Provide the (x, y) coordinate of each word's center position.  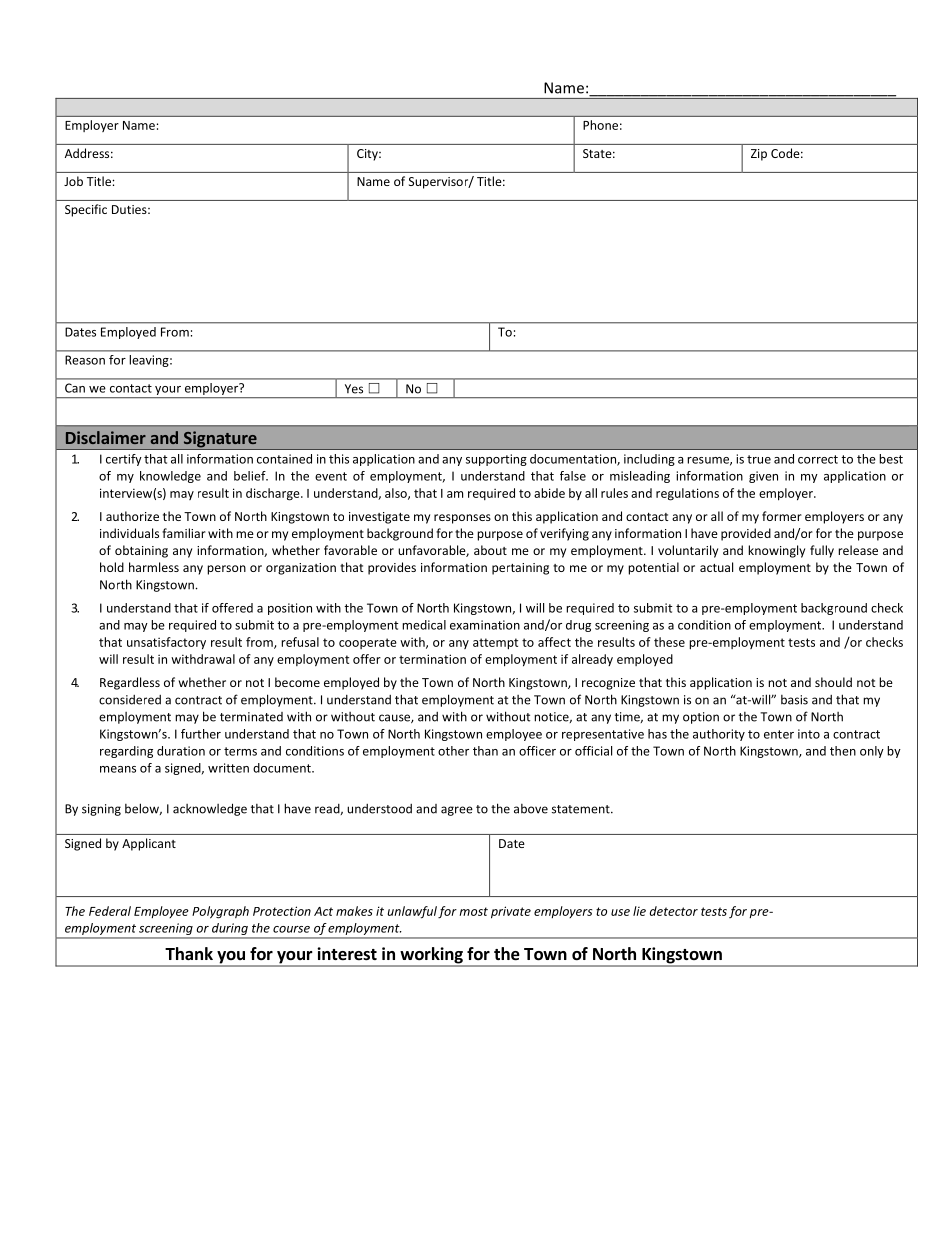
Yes (354, 389)
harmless (154, 567)
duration (181, 751)
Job (73, 181)
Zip (759, 155)
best (891, 459)
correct (818, 459)
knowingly (776, 551)
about (490, 550)
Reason (85, 360)
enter (779, 734)
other (453, 751)
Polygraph (220, 912)
